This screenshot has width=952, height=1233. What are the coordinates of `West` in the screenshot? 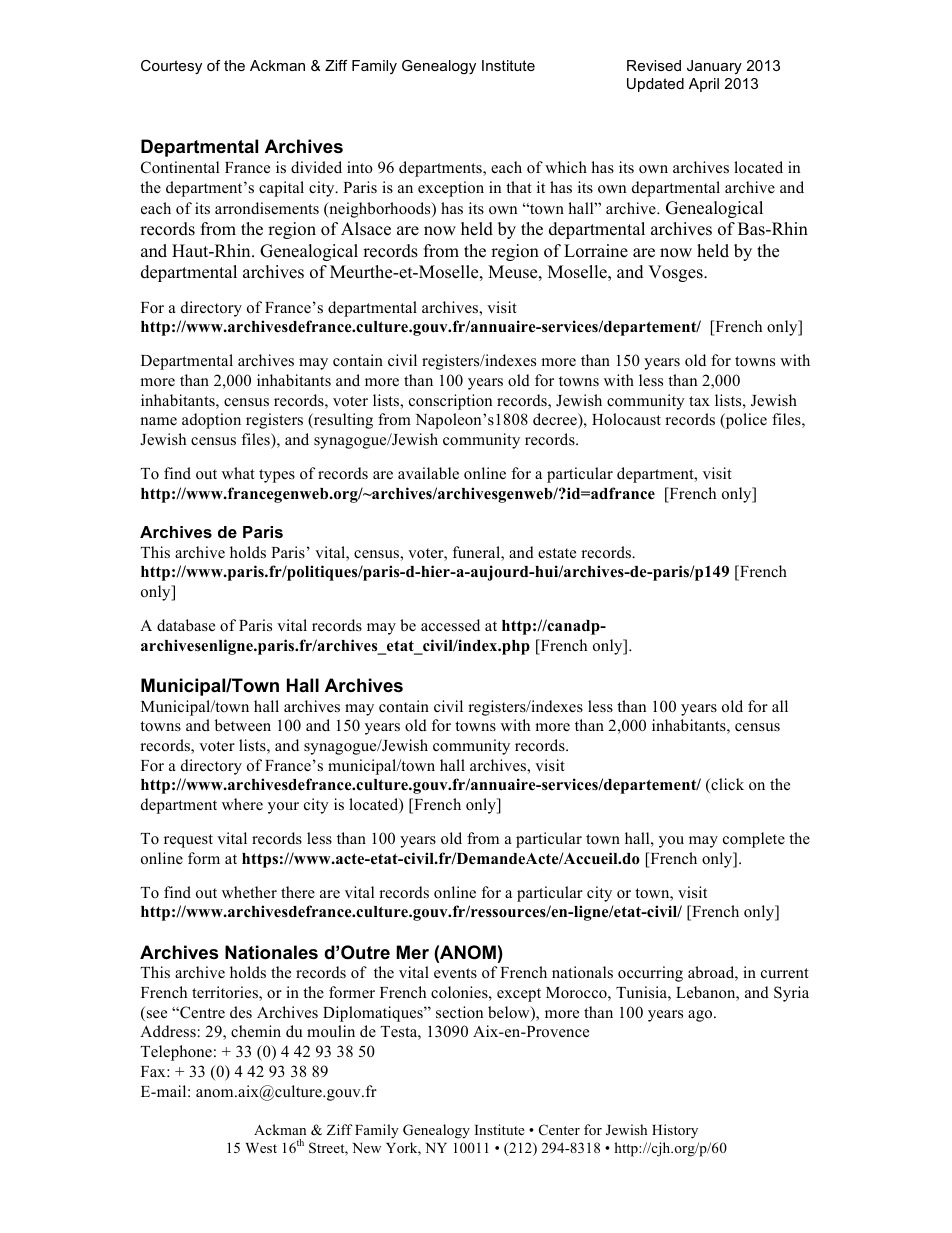 It's located at (261, 1148).
